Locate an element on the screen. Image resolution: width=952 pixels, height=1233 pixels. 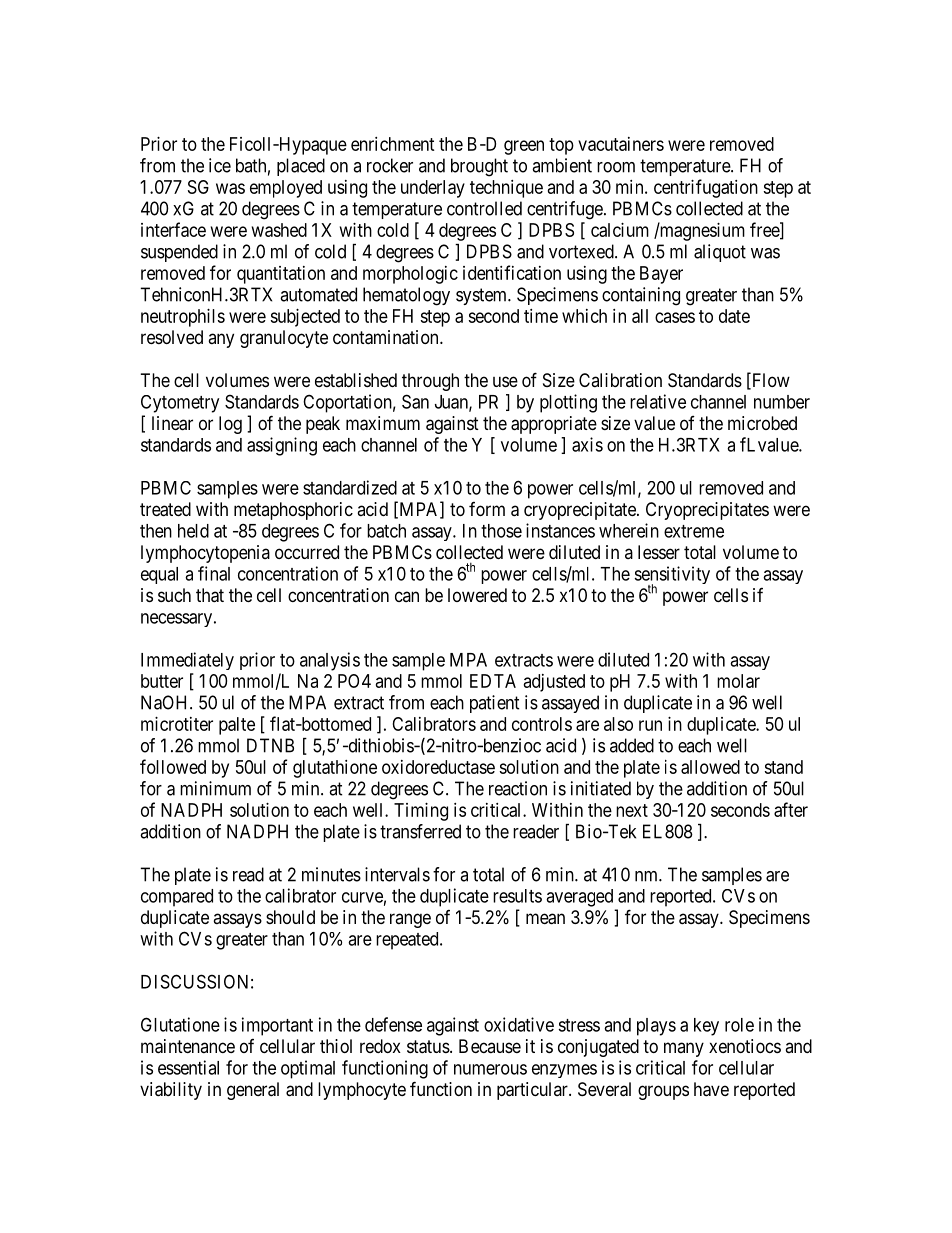
oxidoreductase is located at coordinates (438, 767).
